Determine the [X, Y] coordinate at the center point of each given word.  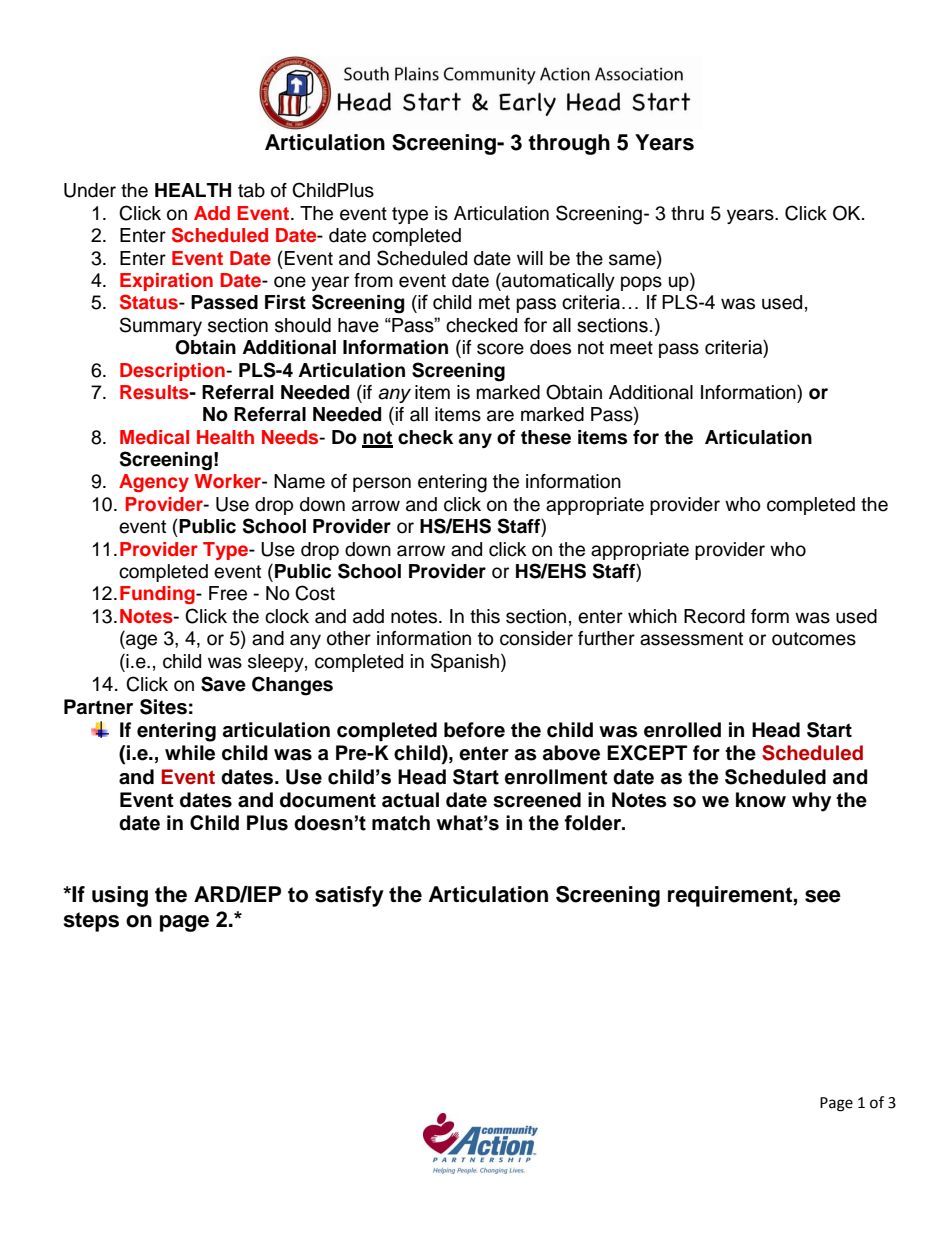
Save [223, 684]
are [500, 416]
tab [251, 190]
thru [687, 213]
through [569, 144]
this [485, 616]
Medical [154, 437]
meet [631, 348]
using [120, 896]
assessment [691, 639]
